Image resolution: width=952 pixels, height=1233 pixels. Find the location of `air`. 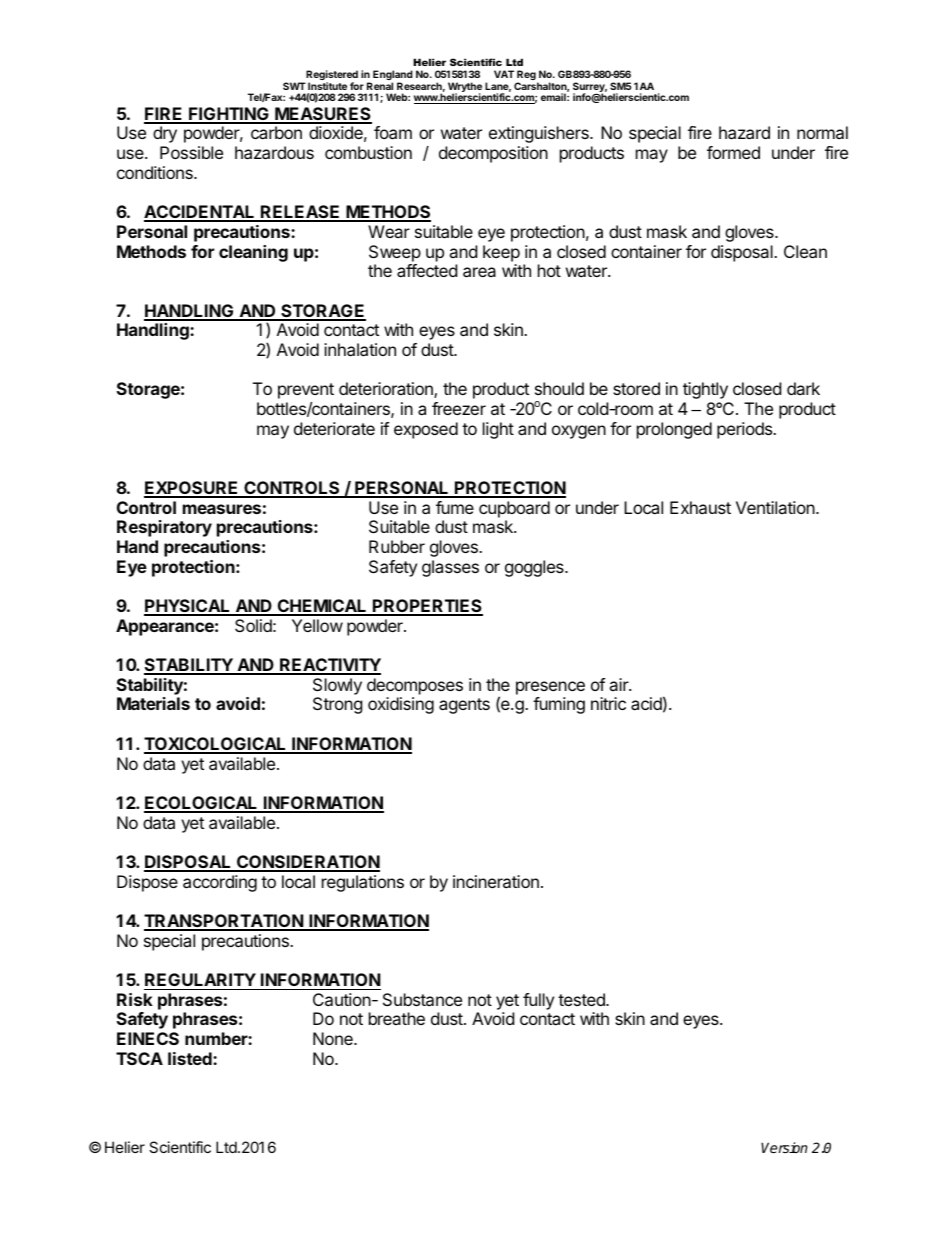

air is located at coordinates (619, 684).
